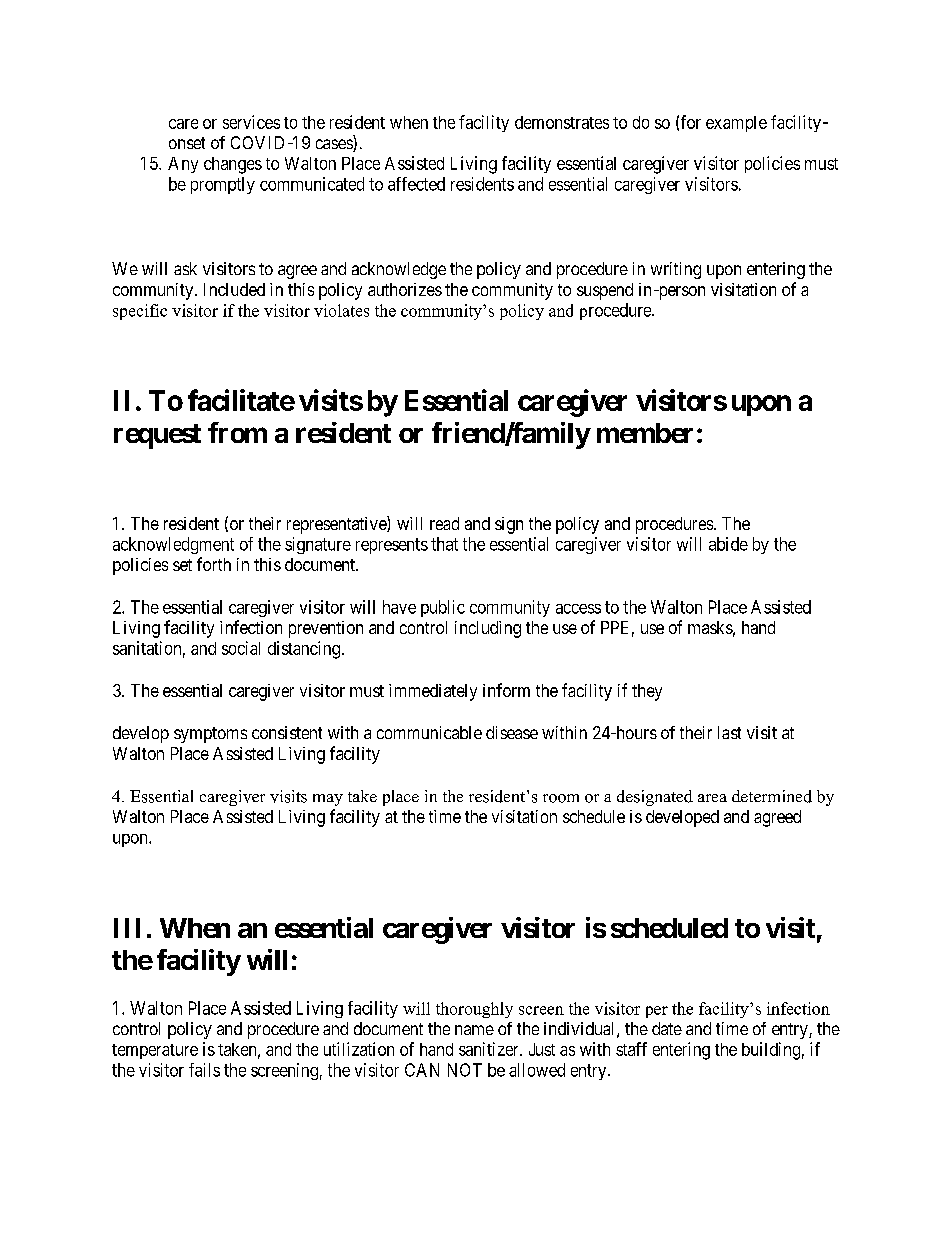 The width and height of the screenshot is (952, 1233). What do you see at coordinates (736, 124) in the screenshot?
I see `example` at bounding box center [736, 124].
